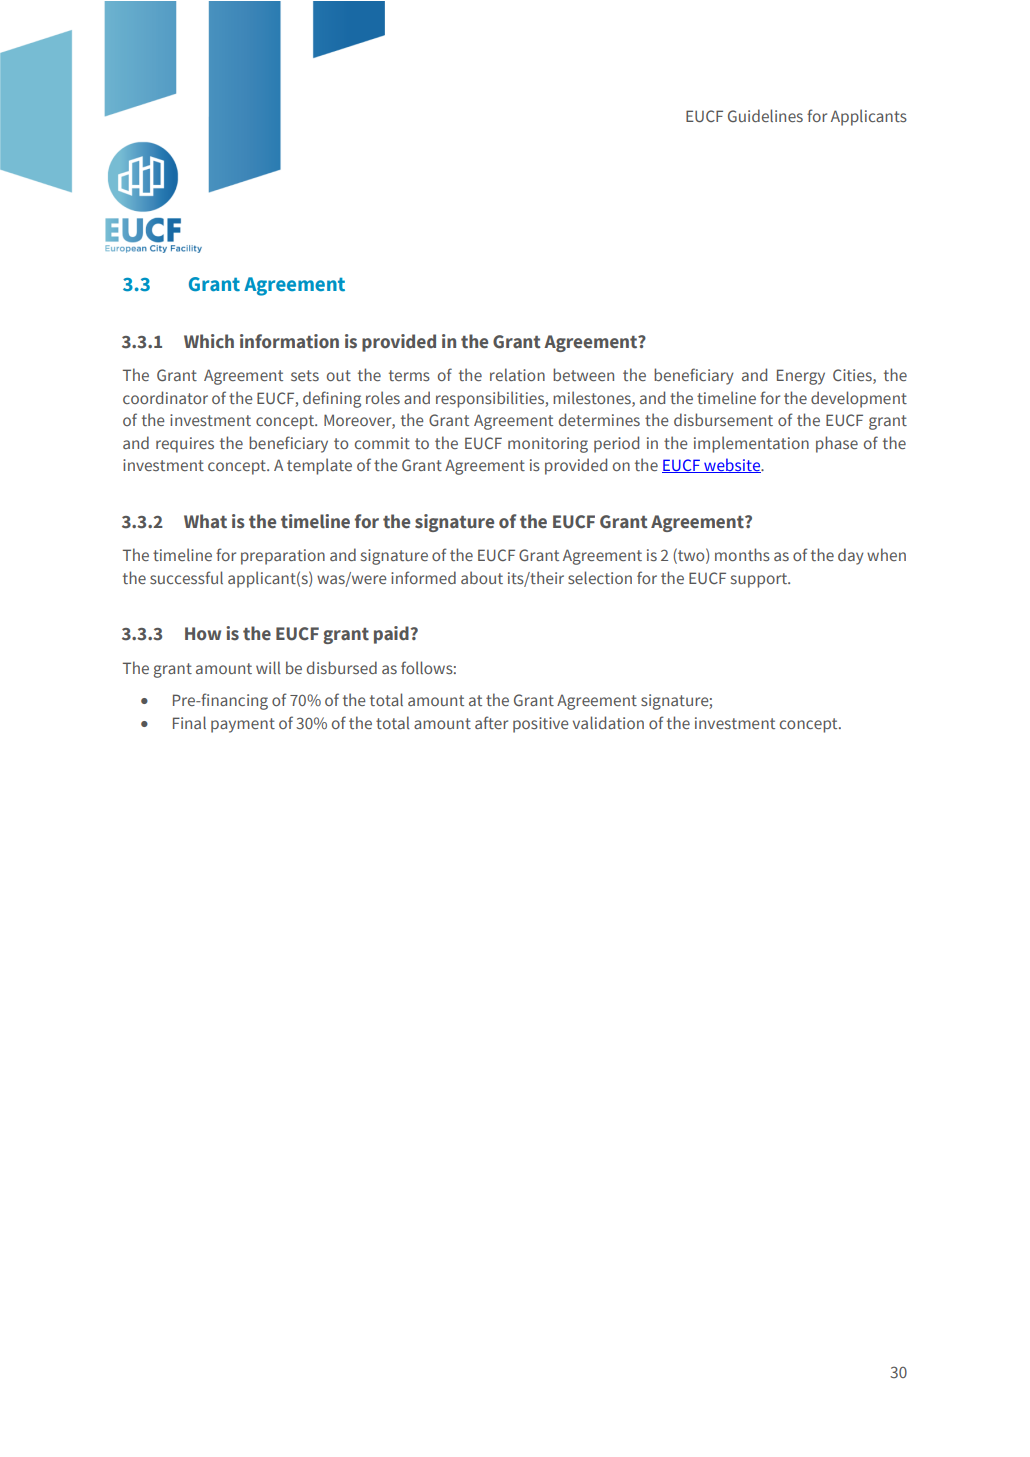  Describe the element at coordinates (837, 444) in the document. I see `phase` at that location.
